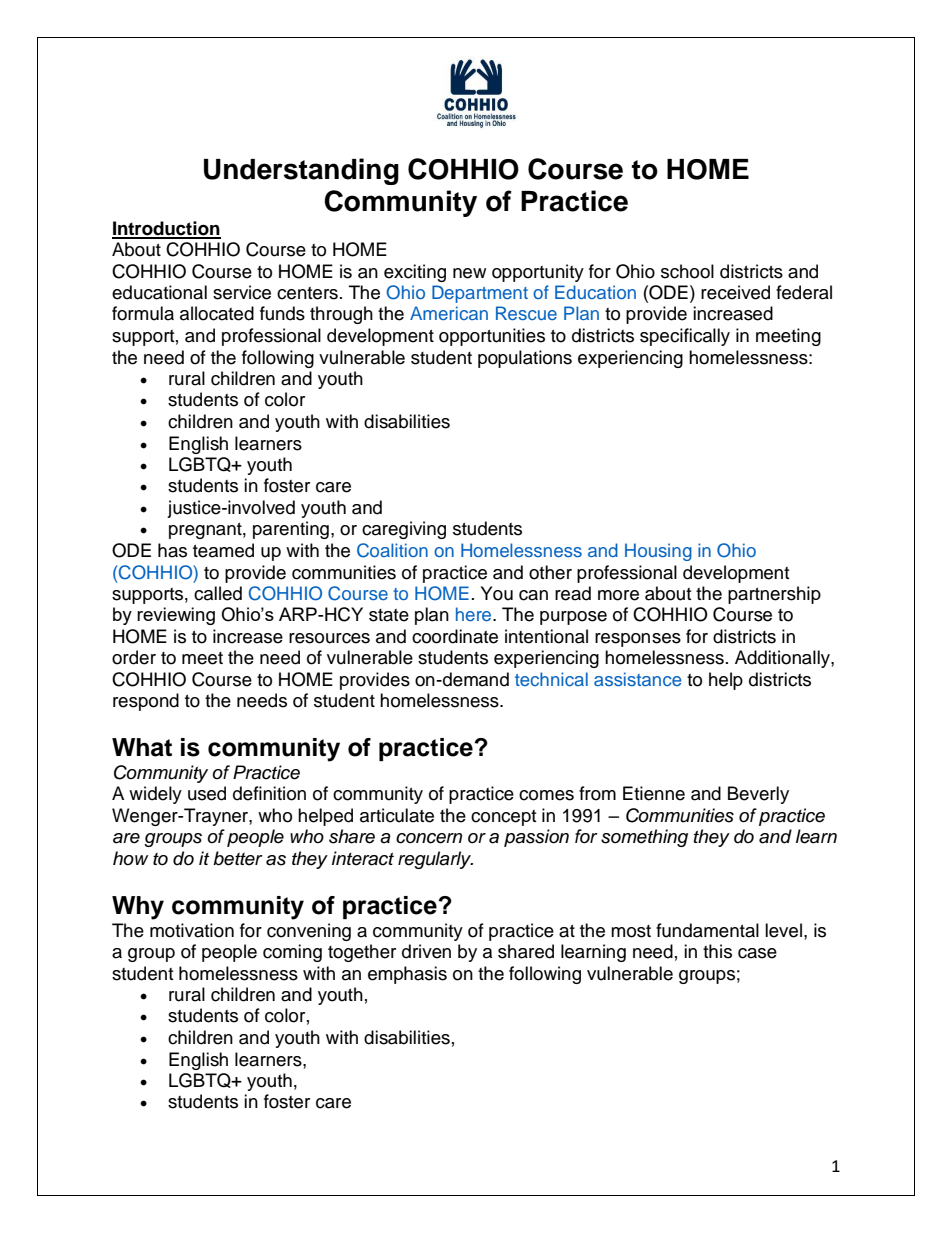 The width and height of the image is (952, 1233). What do you see at coordinates (685, 337) in the image?
I see `specifically` at bounding box center [685, 337].
